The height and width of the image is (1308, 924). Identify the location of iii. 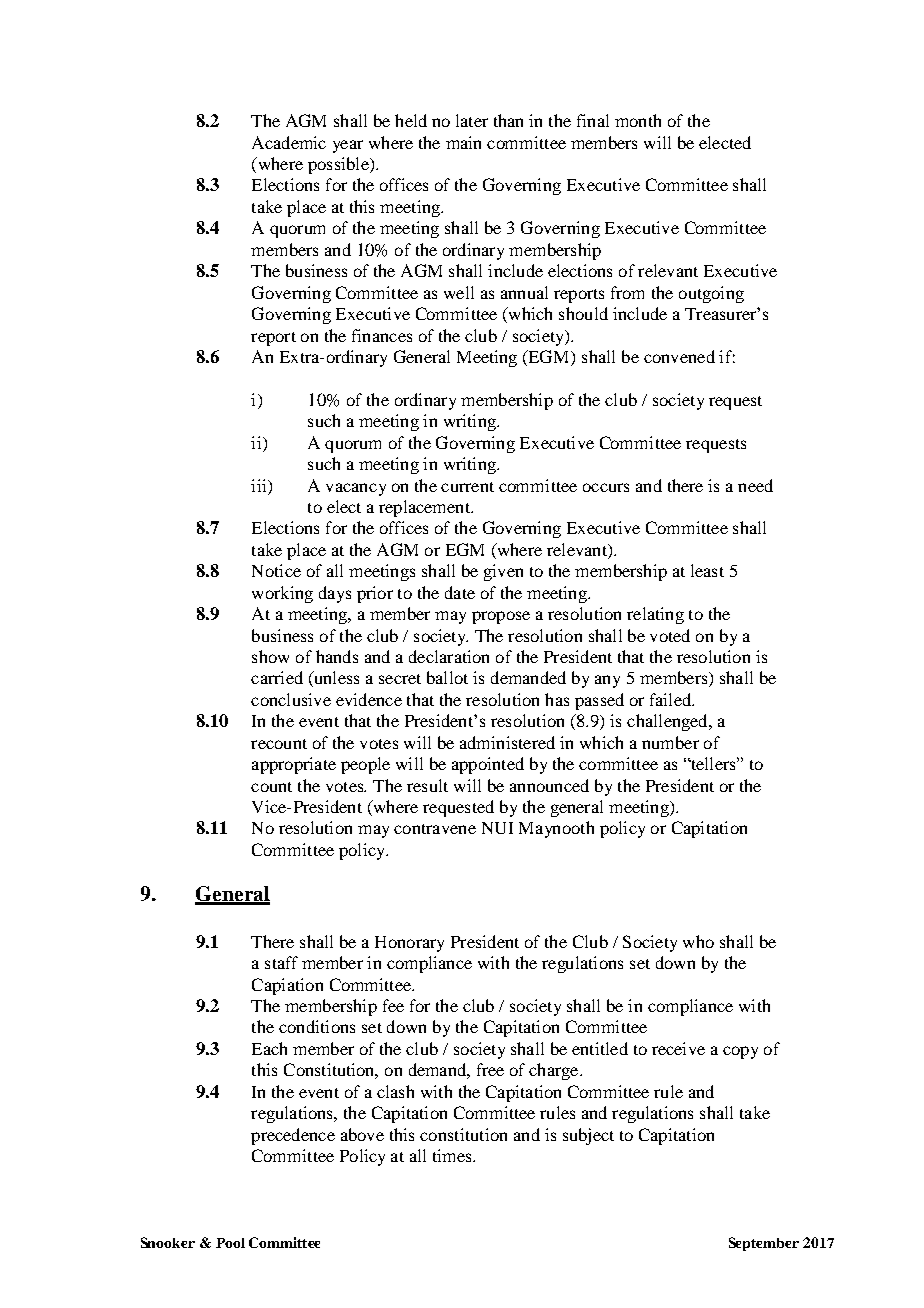
(260, 485).
